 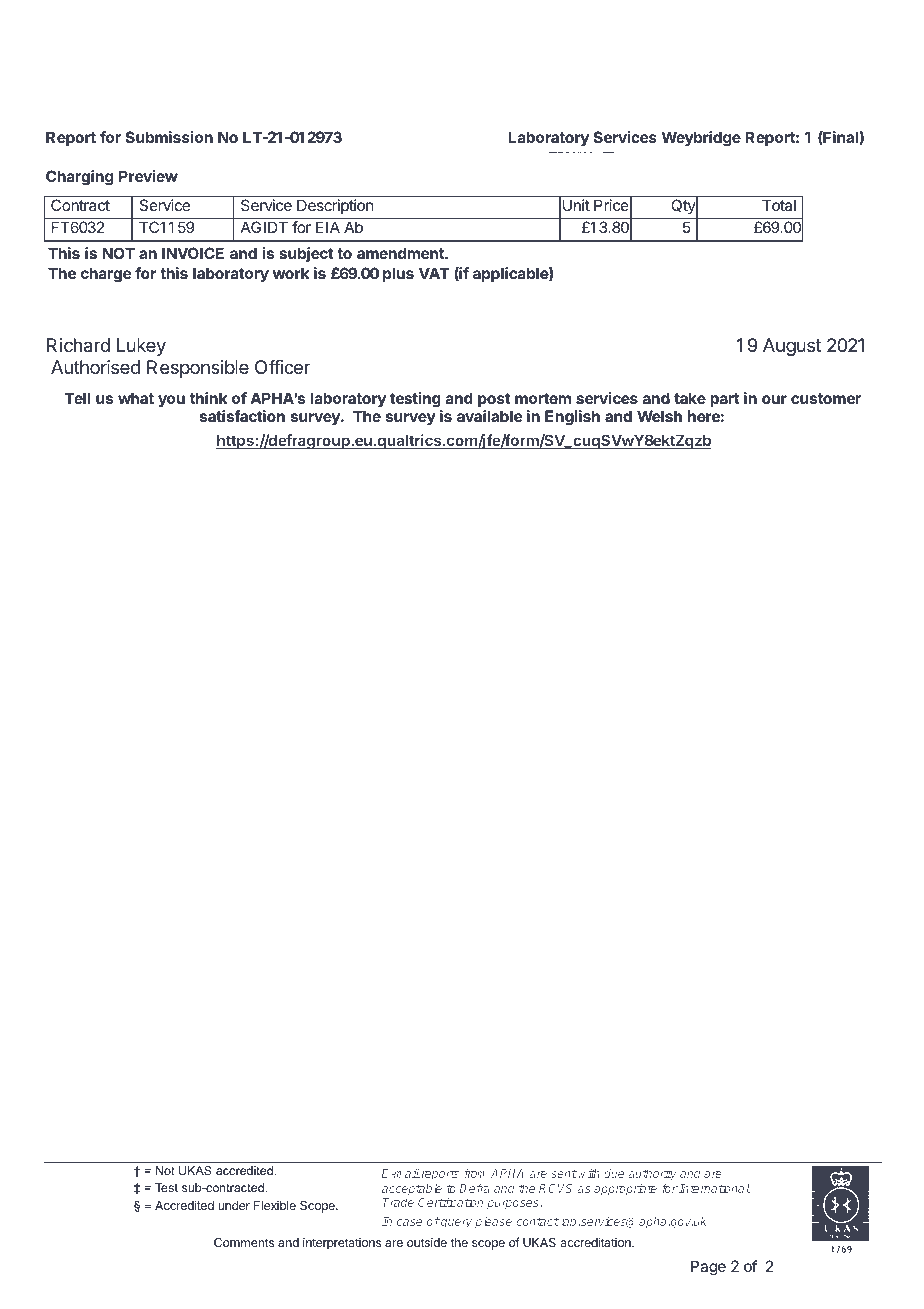 What do you see at coordinates (564, 1173) in the document?
I see `sent` at bounding box center [564, 1173].
